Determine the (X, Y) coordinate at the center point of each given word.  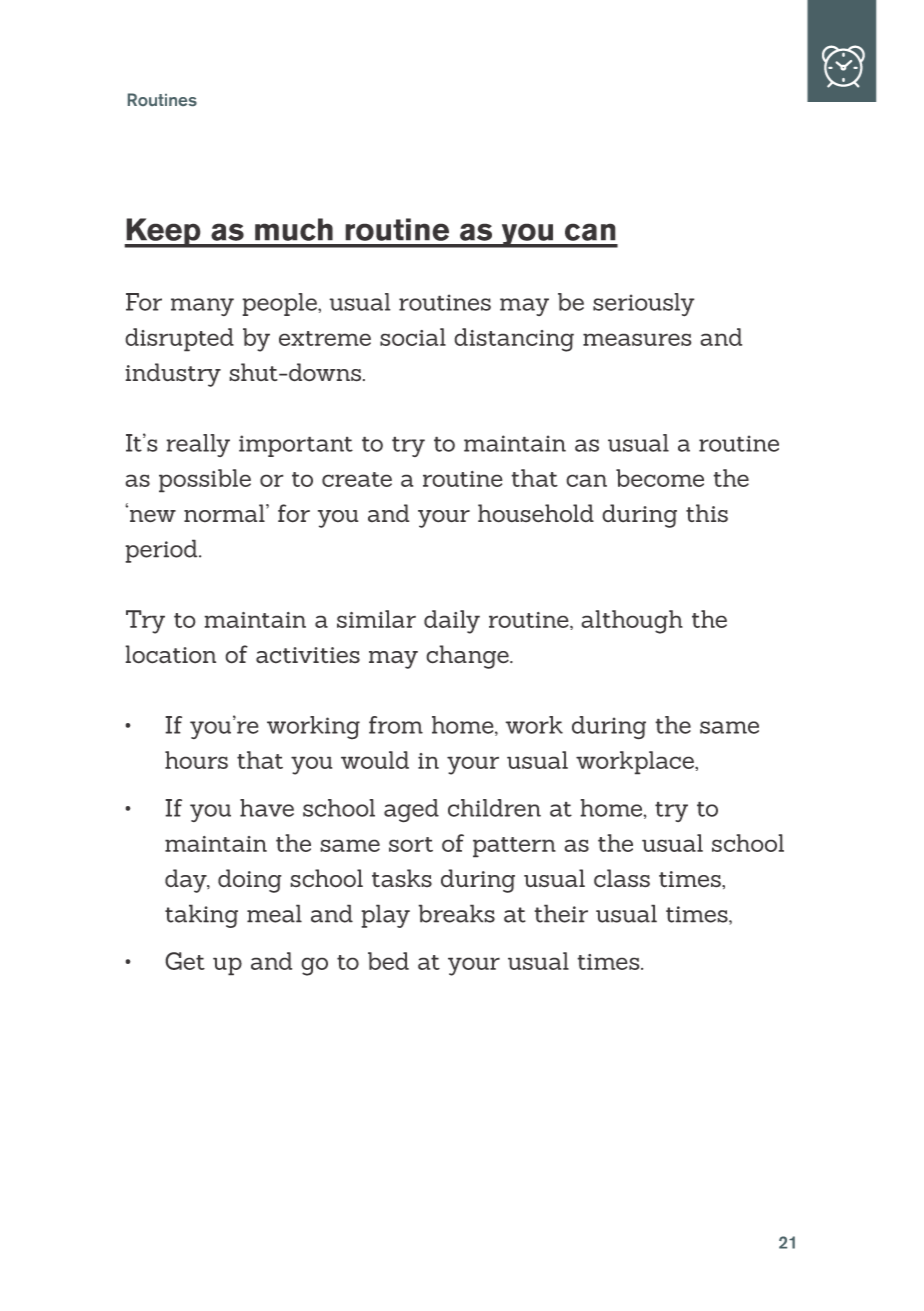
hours (196, 760)
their (561, 913)
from (396, 725)
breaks (456, 913)
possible (205, 481)
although (632, 622)
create (357, 479)
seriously (644, 305)
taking (201, 916)
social (413, 337)
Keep (163, 233)
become (660, 478)
